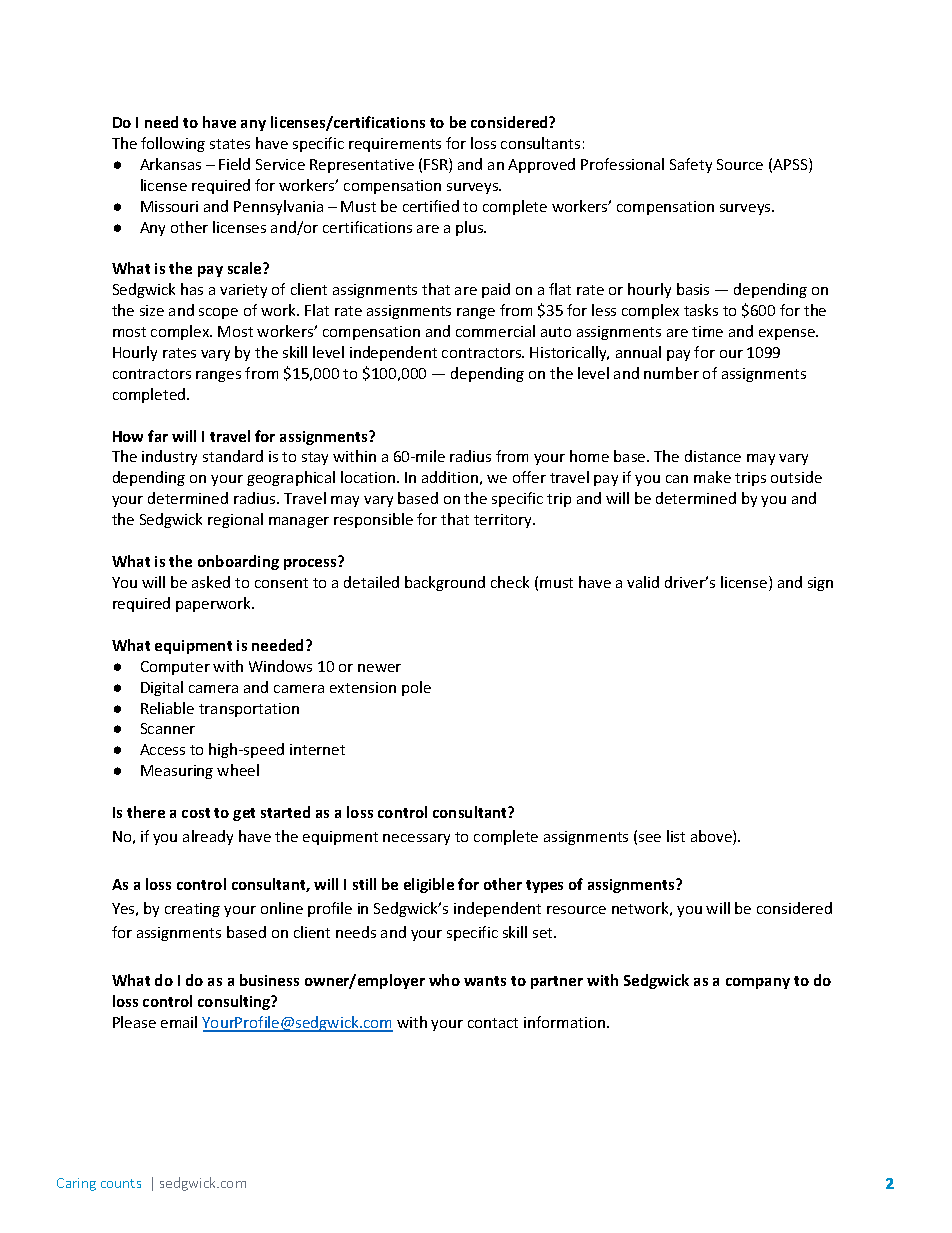  I want to click on Safety, so click(691, 165).
